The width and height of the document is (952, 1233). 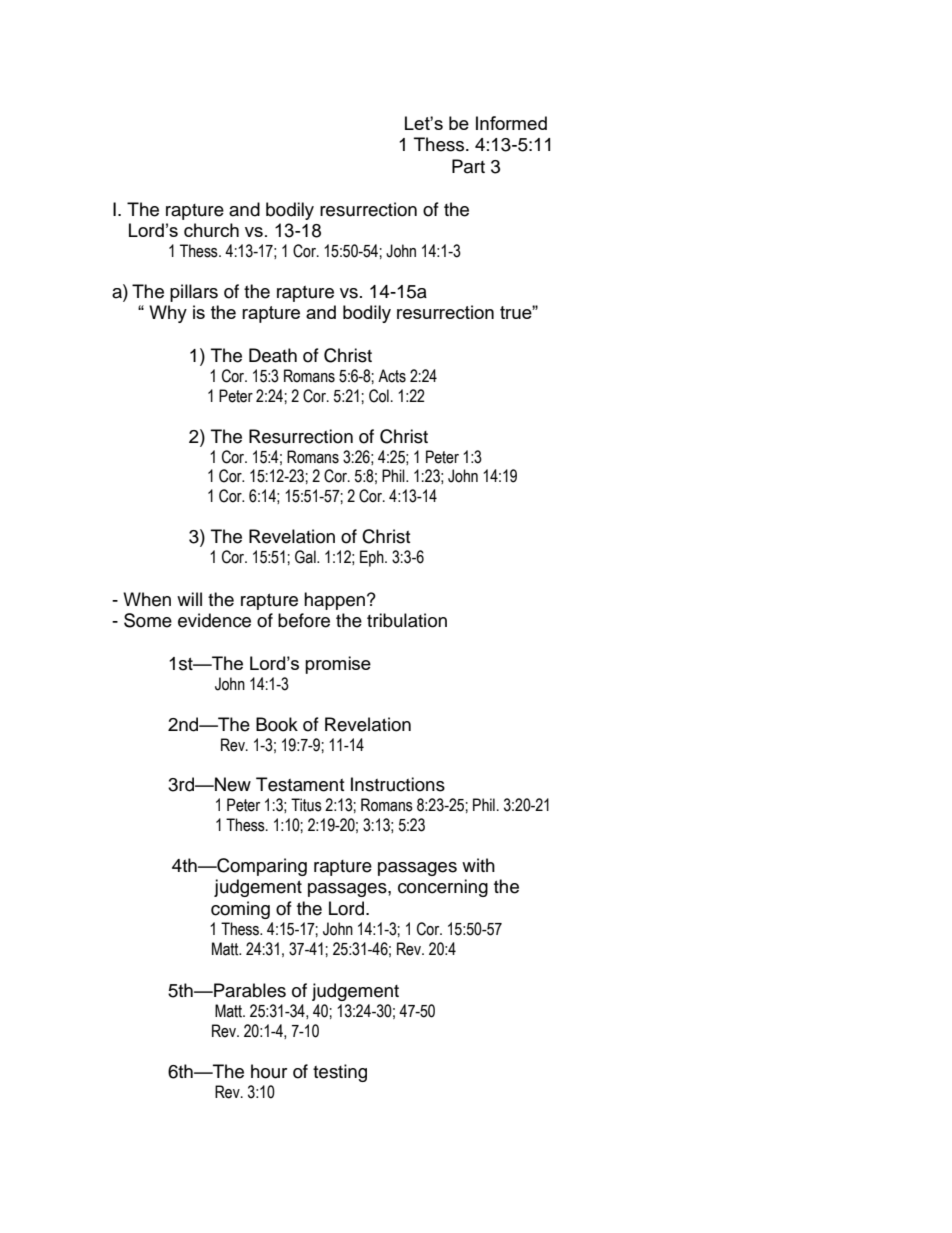 I want to click on testing, so click(x=340, y=1073).
